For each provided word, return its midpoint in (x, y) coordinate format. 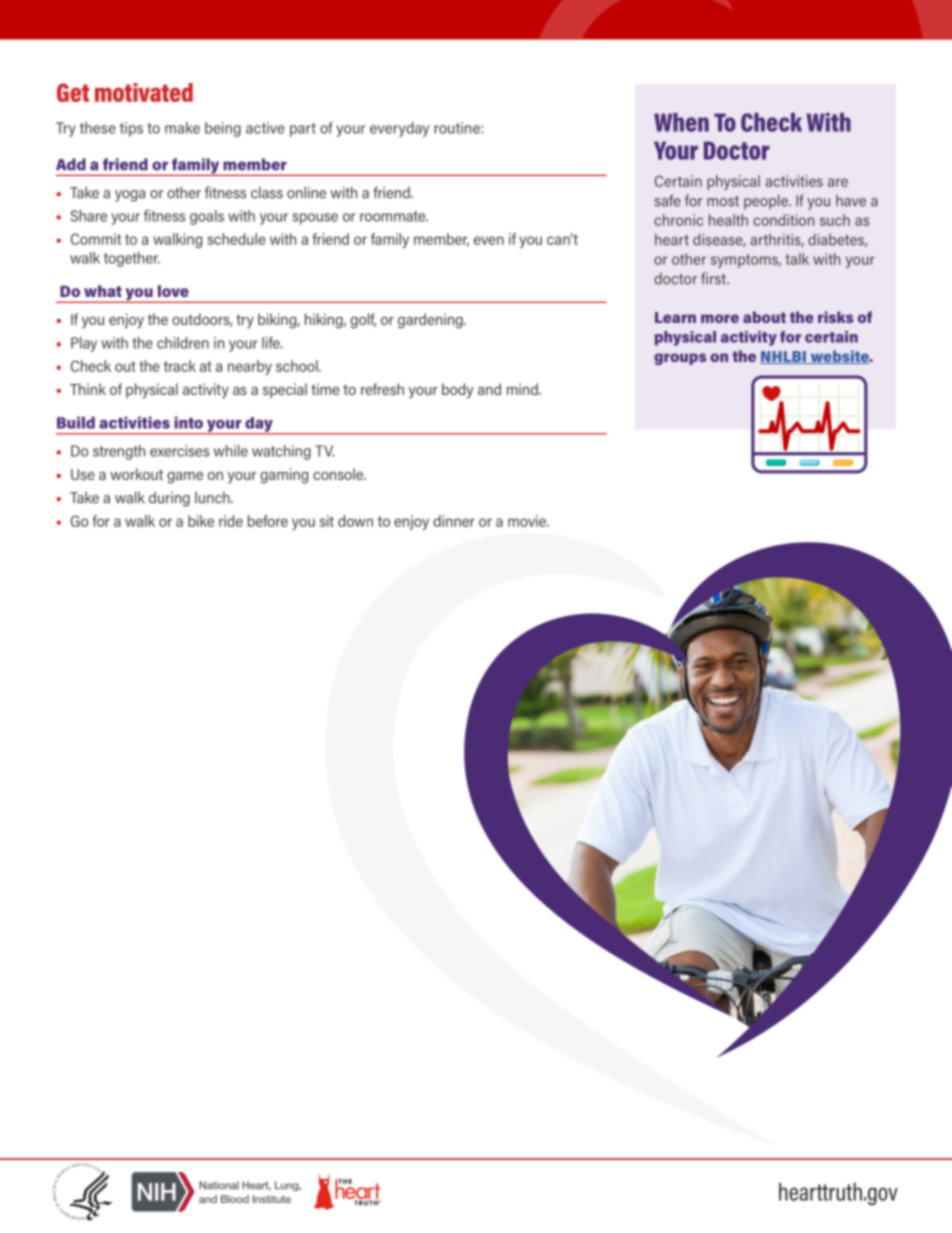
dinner (454, 521)
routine (457, 128)
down (355, 521)
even (489, 240)
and (489, 389)
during (169, 499)
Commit (96, 239)
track (180, 366)
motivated (144, 92)
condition (783, 220)
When (681, 122)
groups (680, 359)
